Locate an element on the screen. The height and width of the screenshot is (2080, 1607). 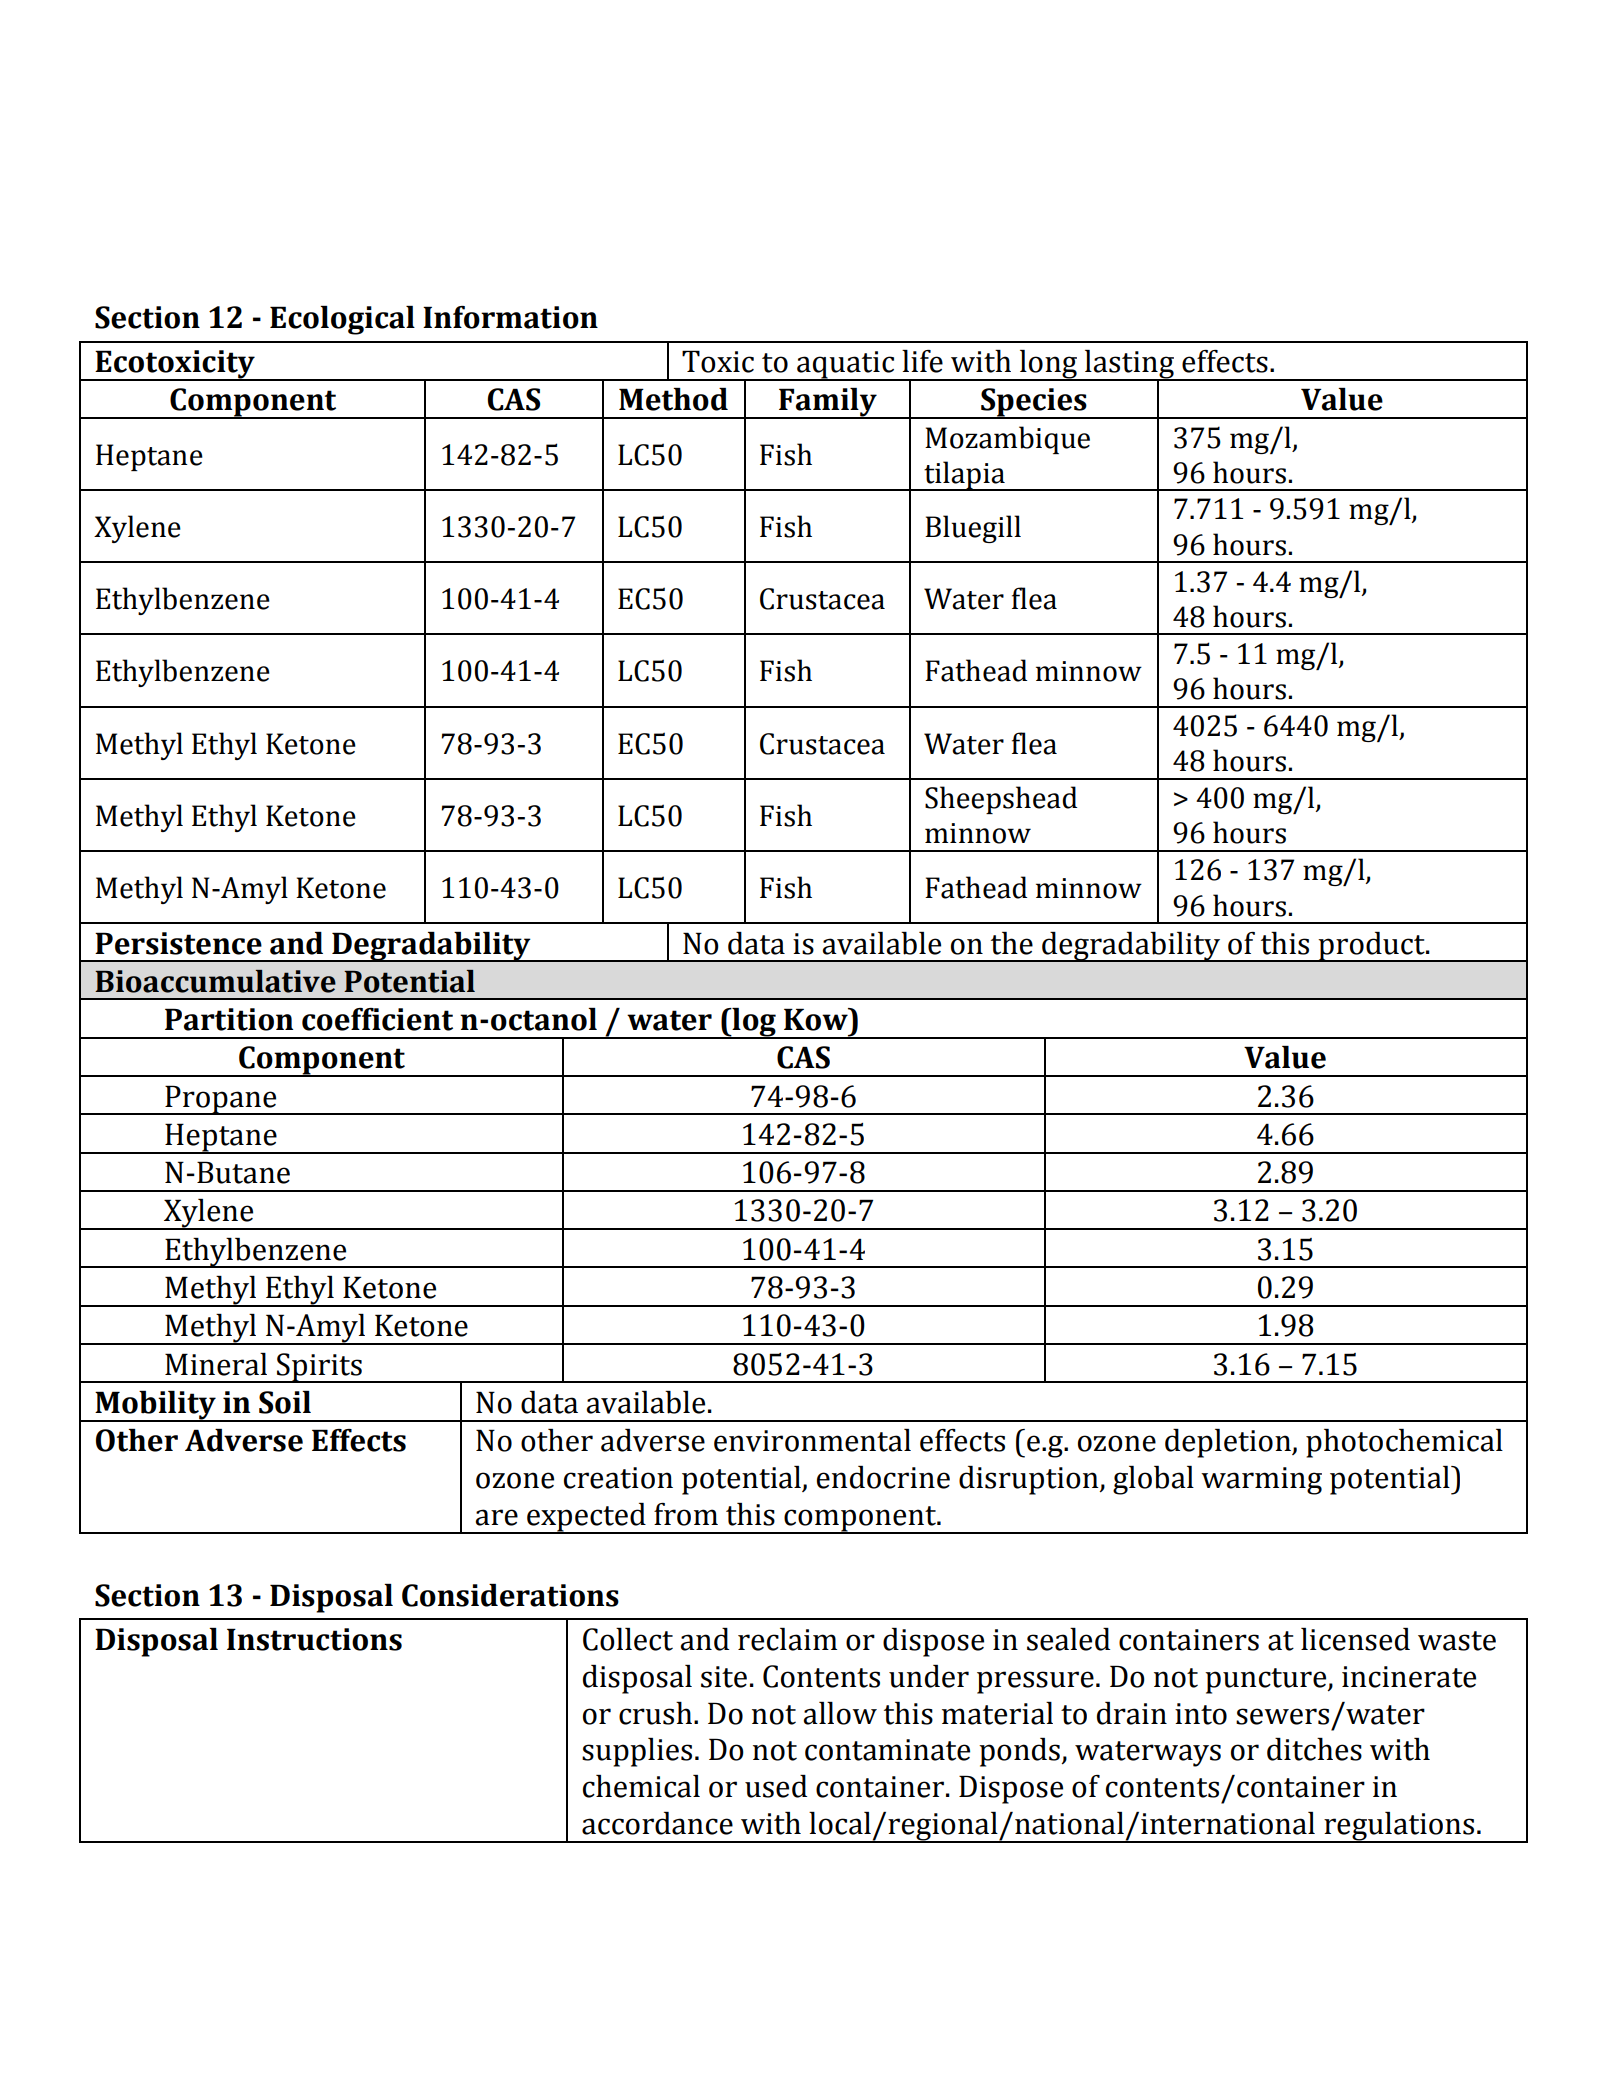
depletion is located at coordinates (1229, 1443).
